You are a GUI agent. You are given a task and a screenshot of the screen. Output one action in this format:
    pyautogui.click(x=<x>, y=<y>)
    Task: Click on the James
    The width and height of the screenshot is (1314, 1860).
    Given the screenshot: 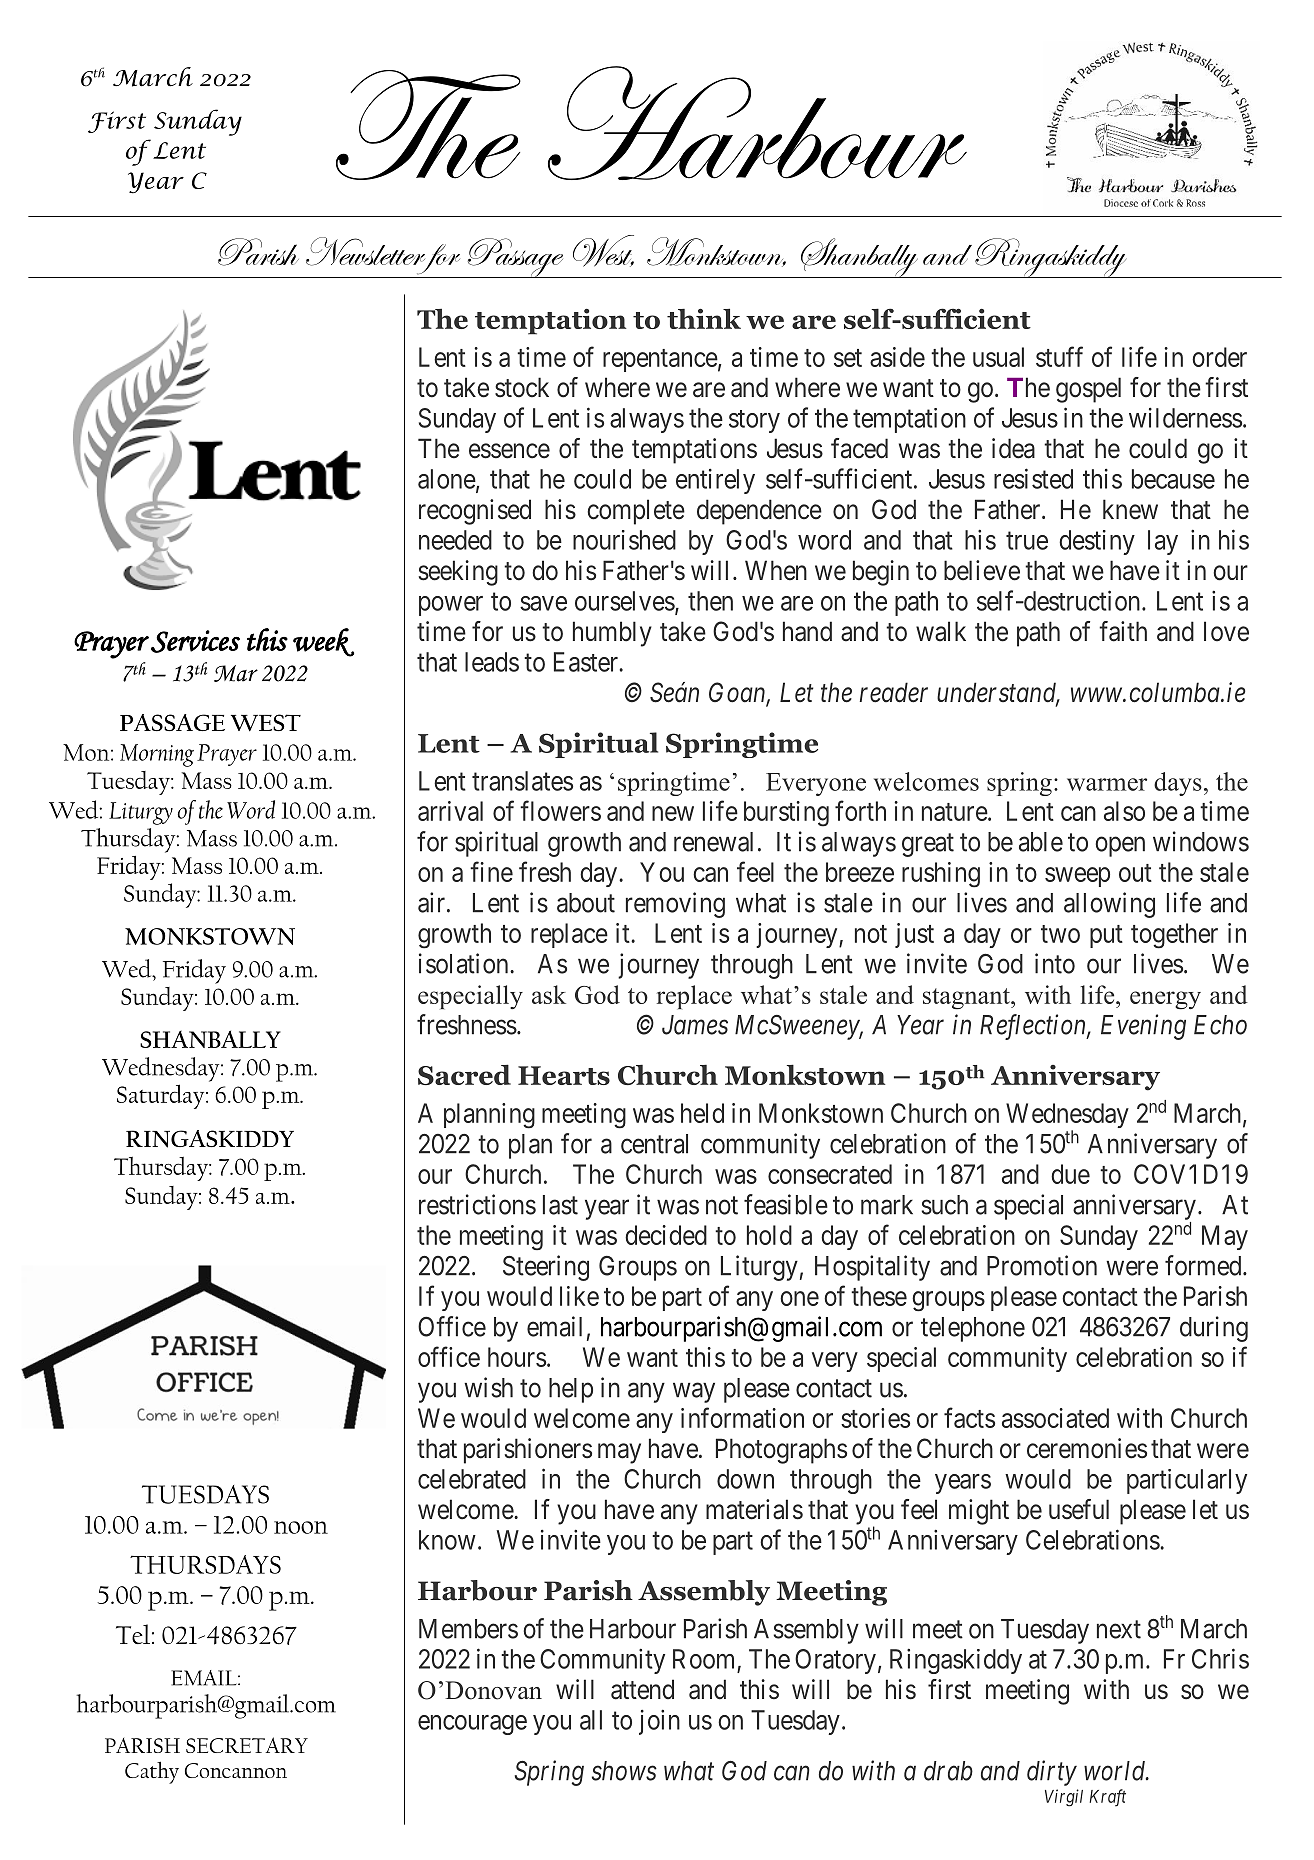 What is the action you would take?
    pyautogui.click(x=695, y=1025)
